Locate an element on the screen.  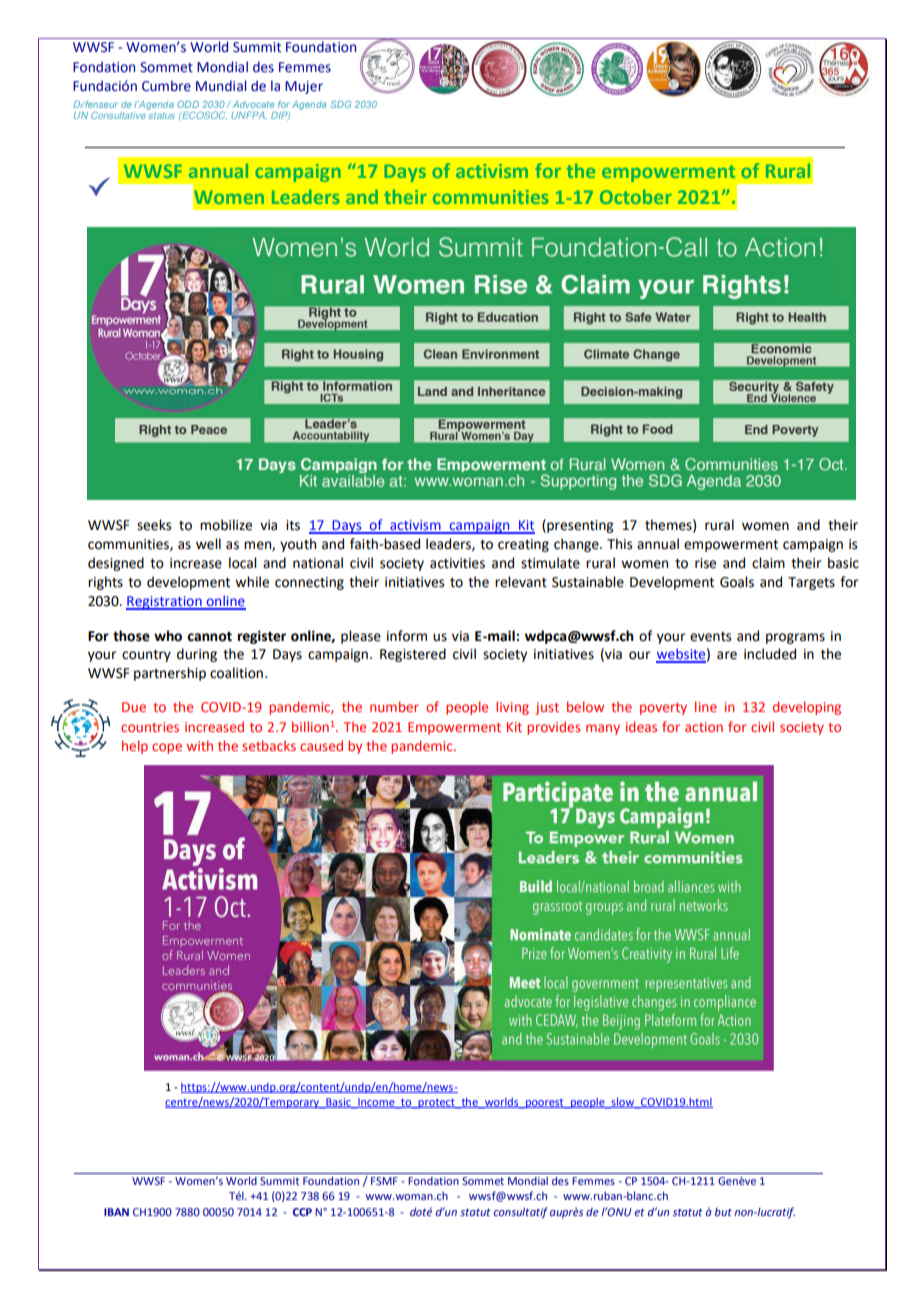
creating is located at coordinates (523, 545).
